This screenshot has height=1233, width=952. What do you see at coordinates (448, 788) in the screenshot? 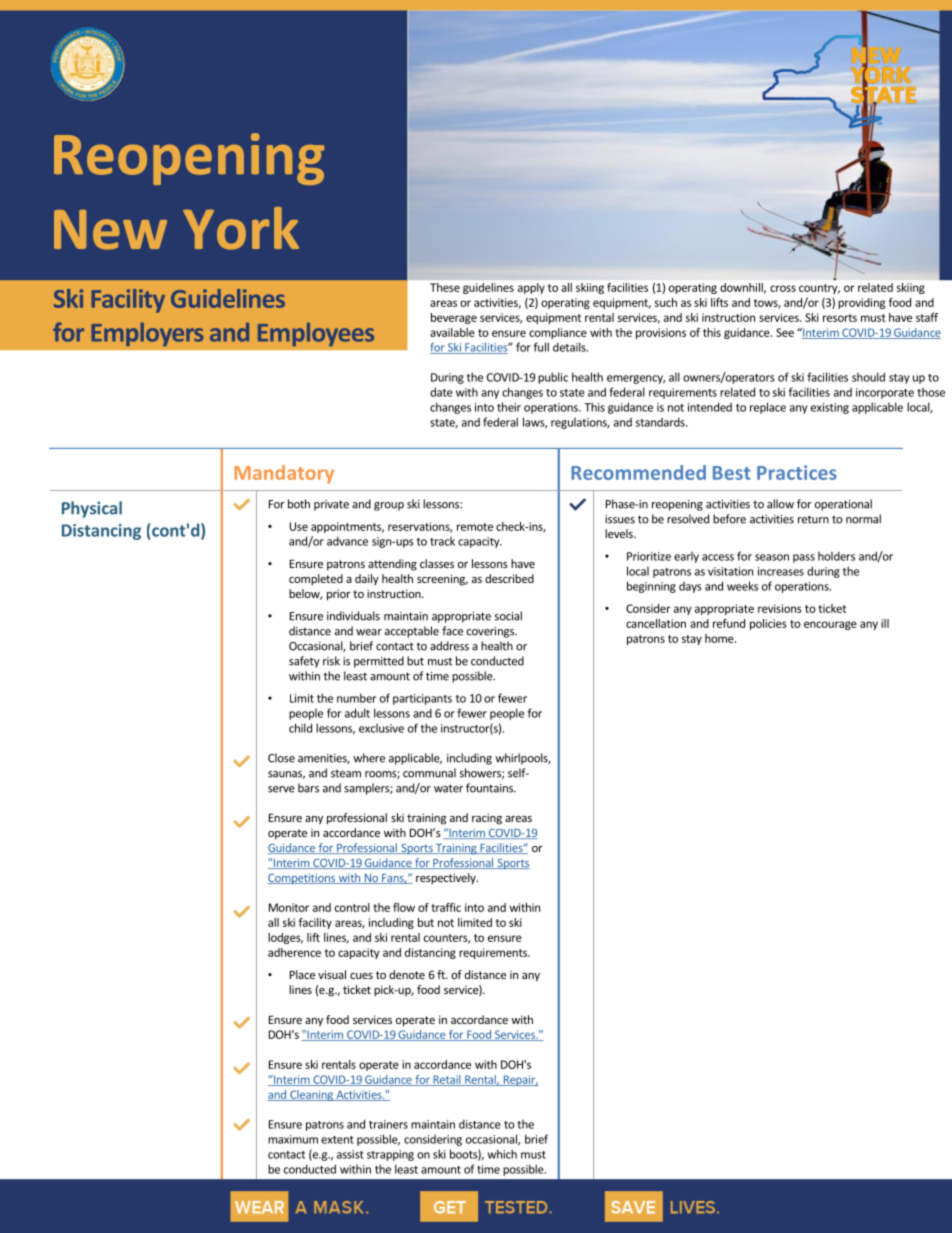
I see `water` at bounding box center [448, 788].
